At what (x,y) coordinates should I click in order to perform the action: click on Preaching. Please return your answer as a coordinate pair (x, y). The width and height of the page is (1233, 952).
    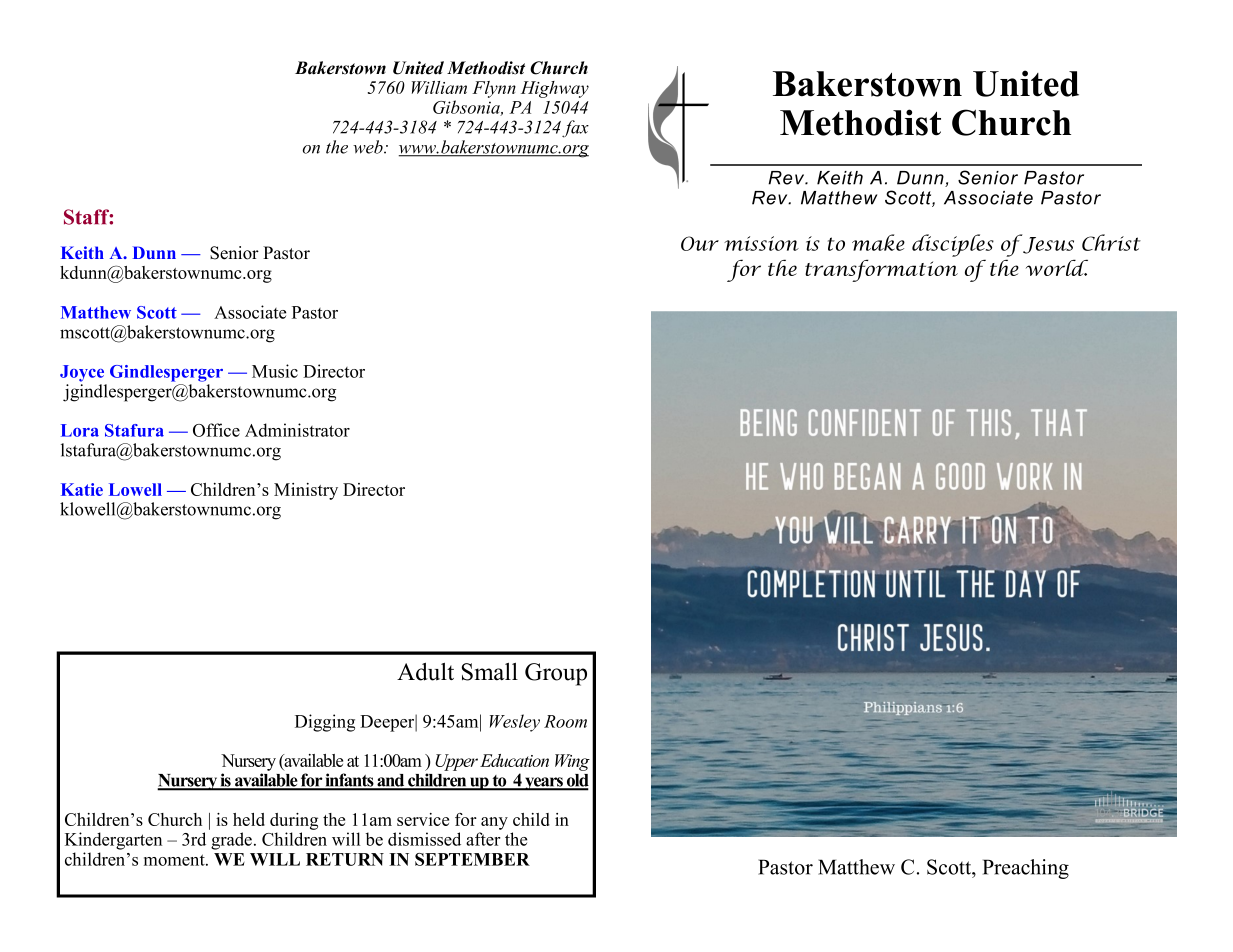
    Looking at the image, I should click on (1026, 869).
